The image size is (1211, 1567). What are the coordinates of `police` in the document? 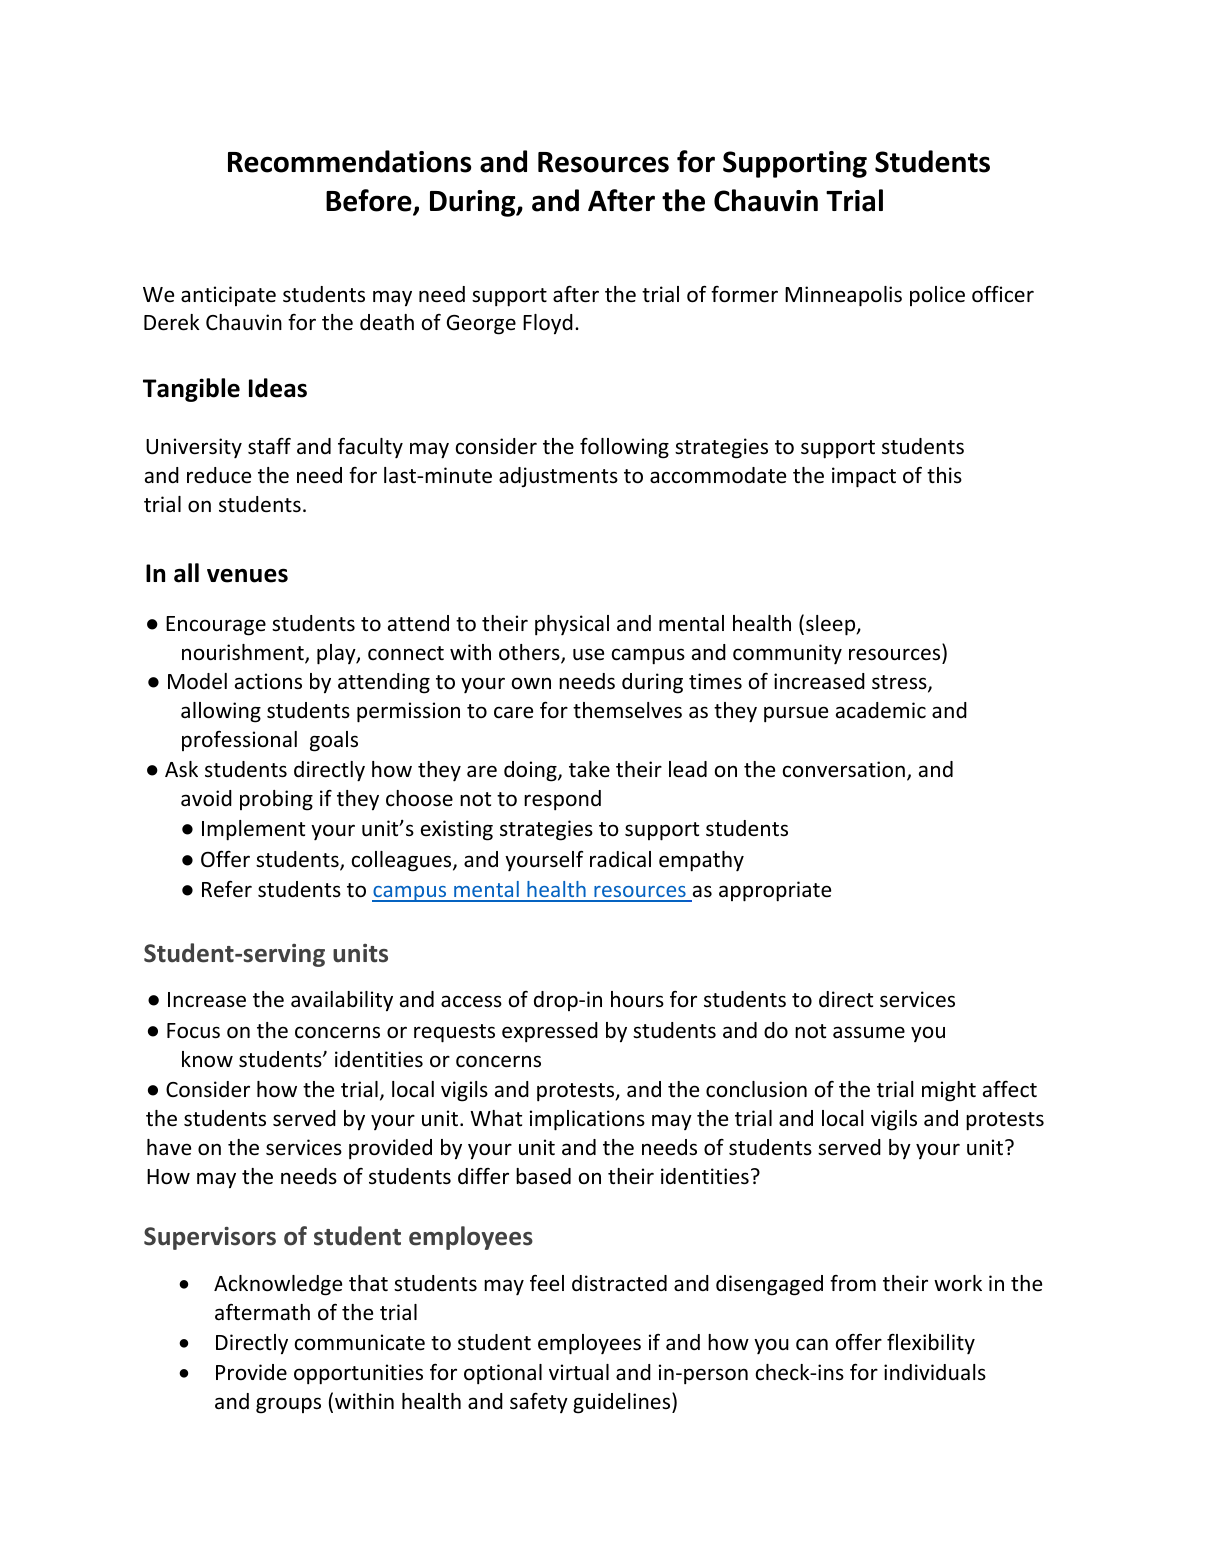 It's located at (937, 296).
